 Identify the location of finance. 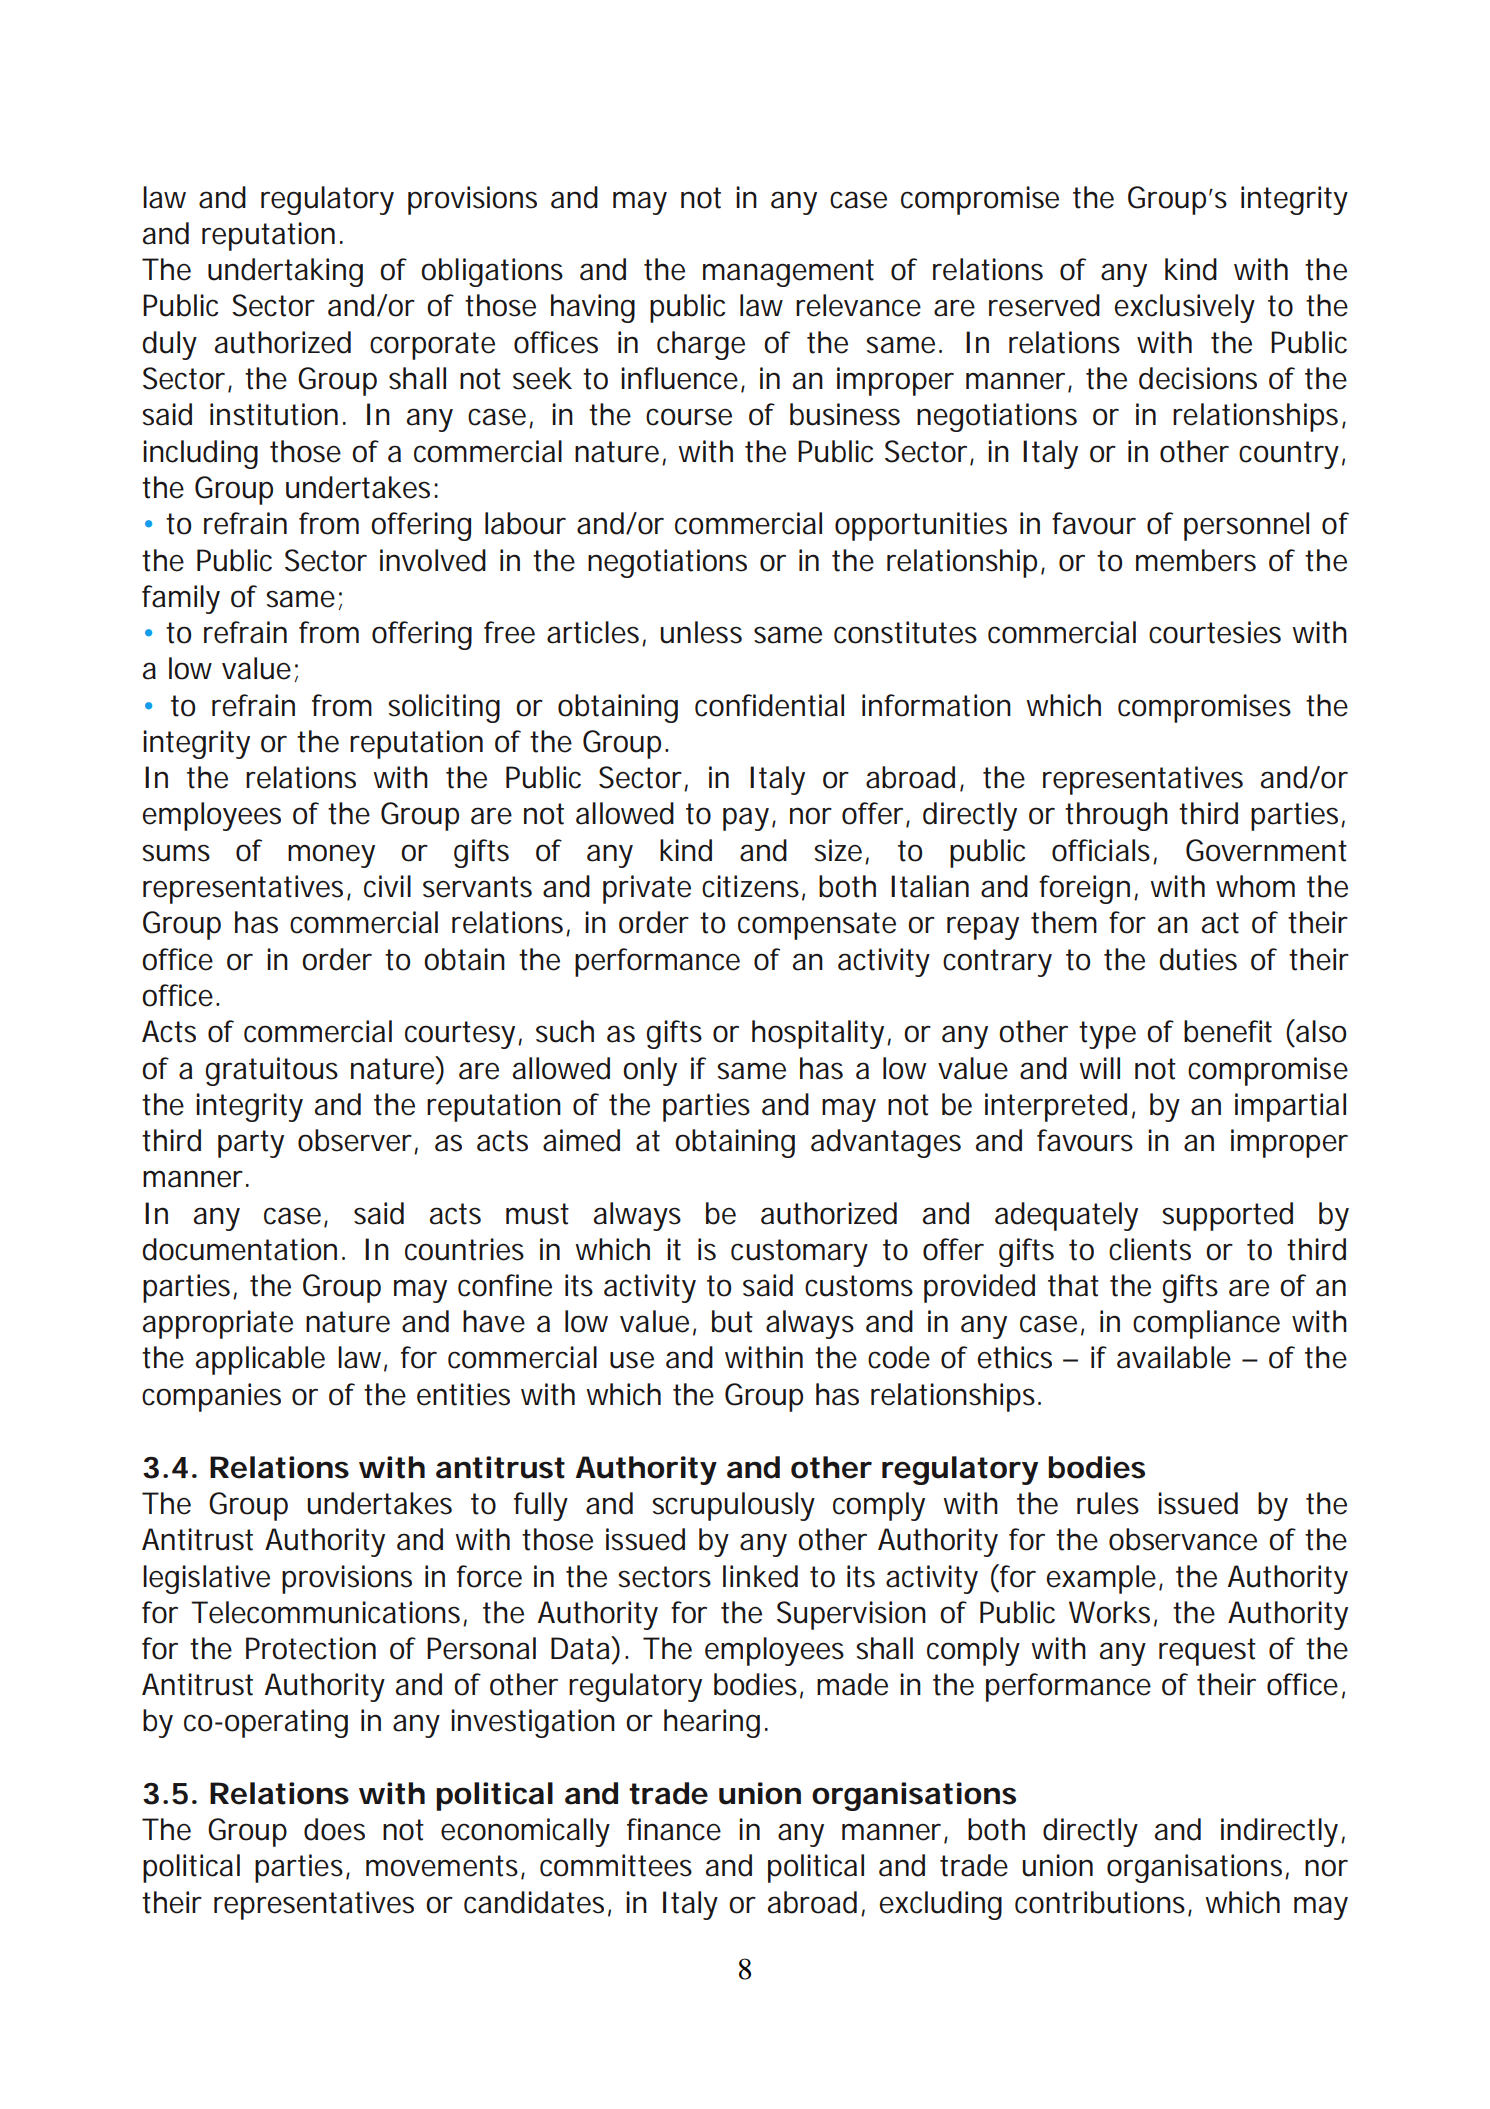
(674, 1829).
